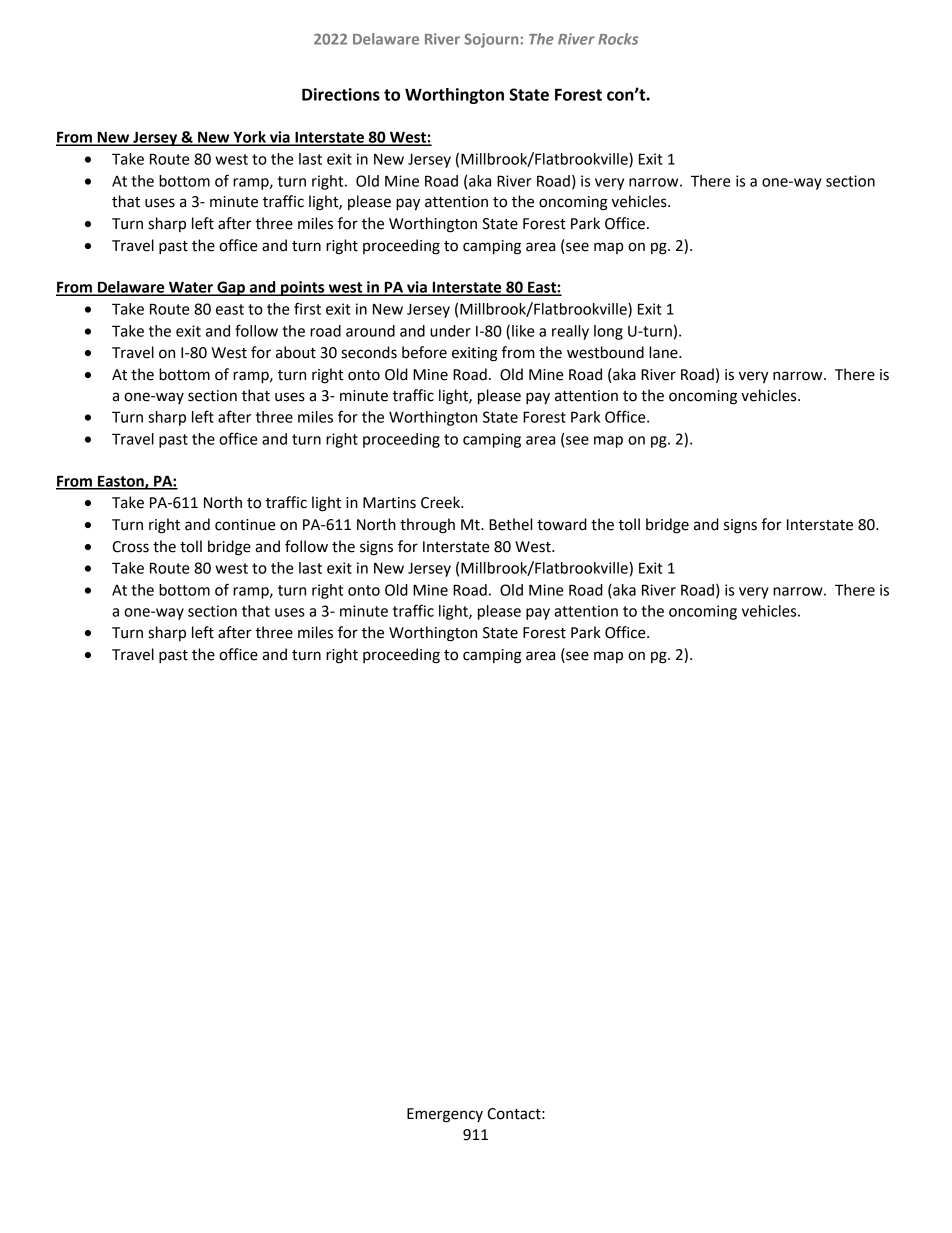 Image resolution: width=952 pixels, height=1233 pixels. Describe the element at coordinates (427, 526) in the image. I see `through` at that location.
